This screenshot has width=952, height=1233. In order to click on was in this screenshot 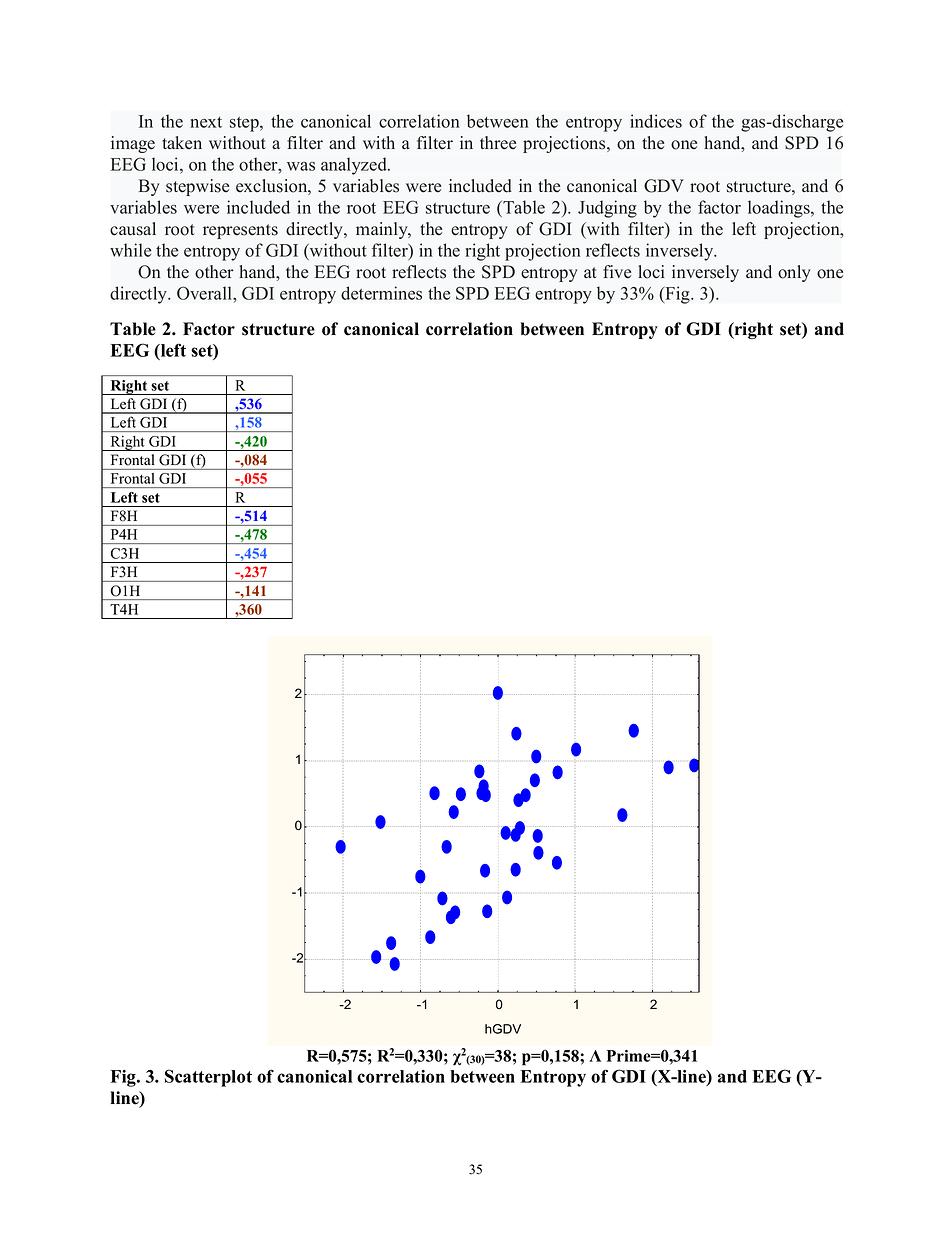, I will do `click(301, 166)`.
